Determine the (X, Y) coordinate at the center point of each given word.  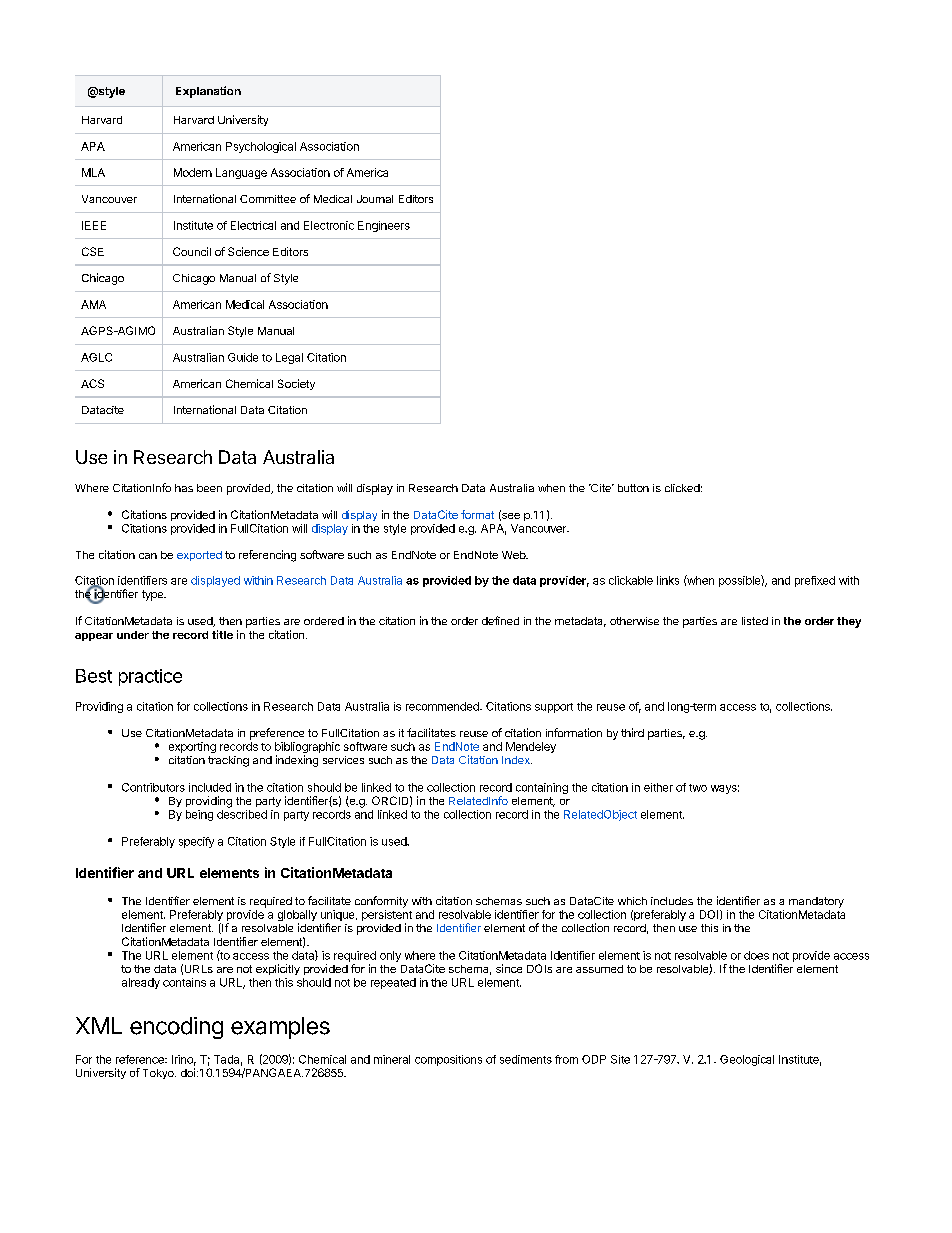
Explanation (208, 92)
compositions (448, 1060)
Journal (375, 199)
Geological (747, 1060)
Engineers (384, 226)
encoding (176, 1028)
